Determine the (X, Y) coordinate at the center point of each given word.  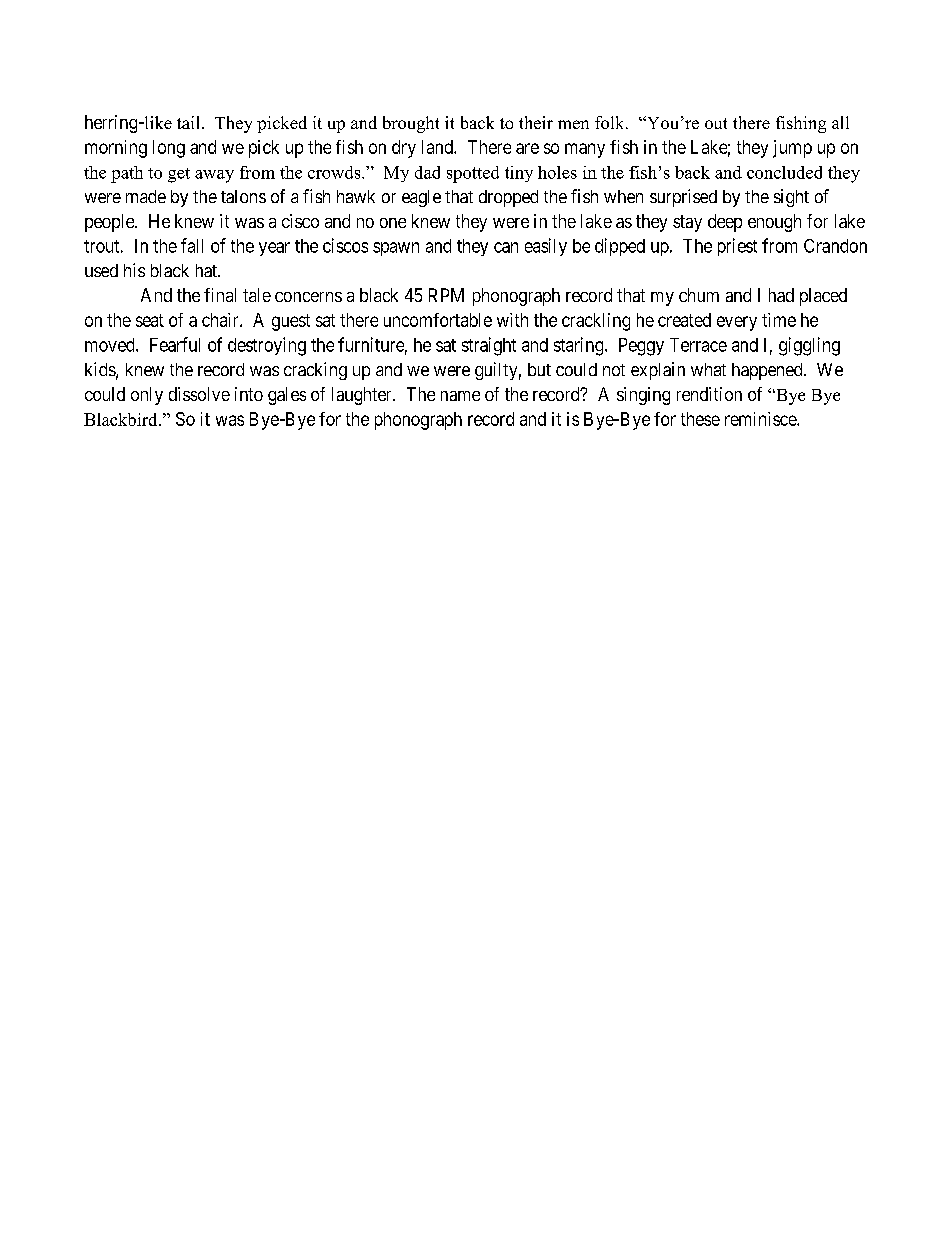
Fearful (175, 344)
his (134, 270)
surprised (683, 198)
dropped (508, 198)
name (460, 396)
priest (737, 247)
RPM (446, 295)
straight (489, 346)
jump (792, 149)
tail (190, 122)
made (146, 196)
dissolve (199, 394)
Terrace (698, 345)
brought (411, 124)
